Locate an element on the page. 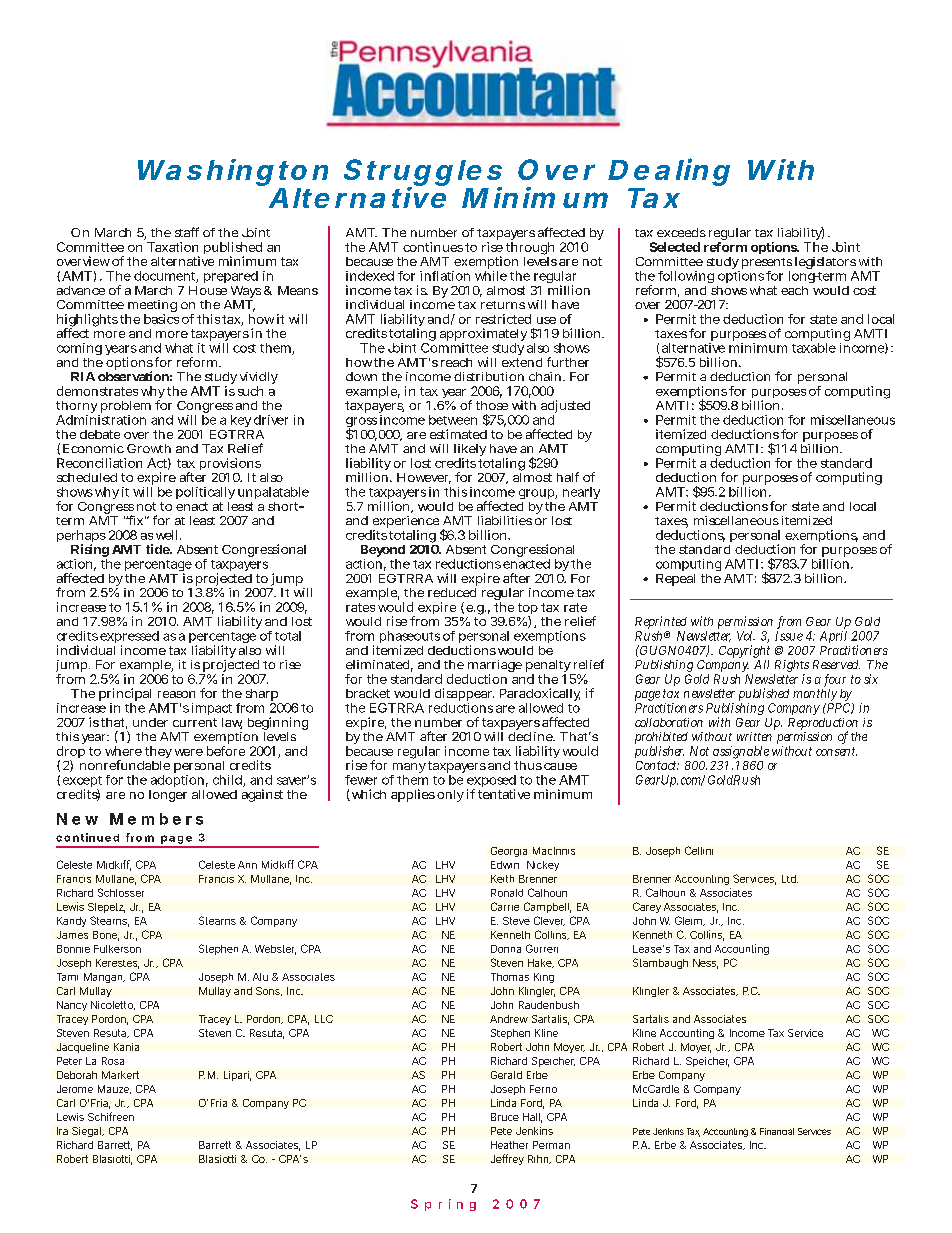  Hall is located at coordinates (532, 1118).
